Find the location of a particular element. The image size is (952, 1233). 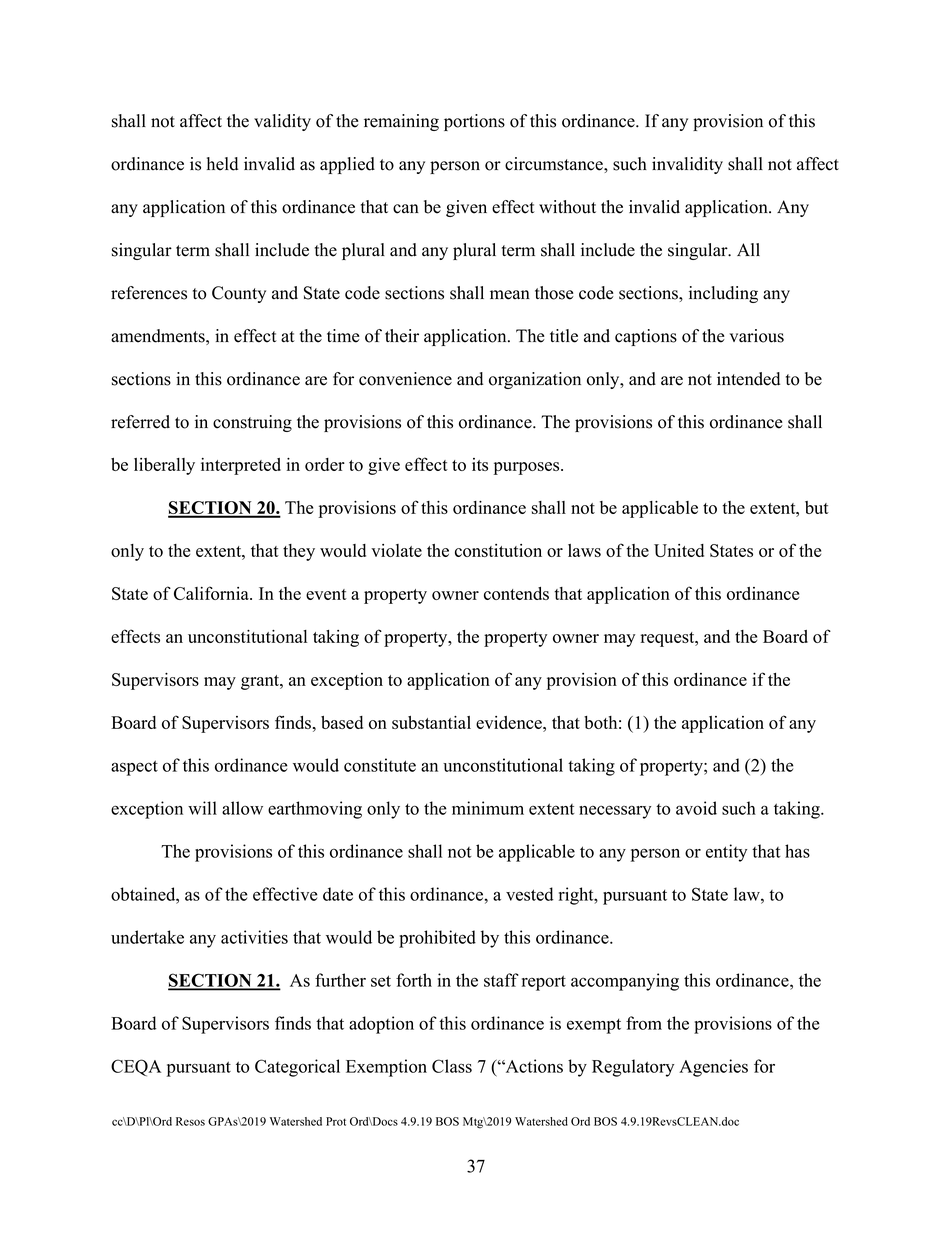

held is located at coordinates (222, 164).
